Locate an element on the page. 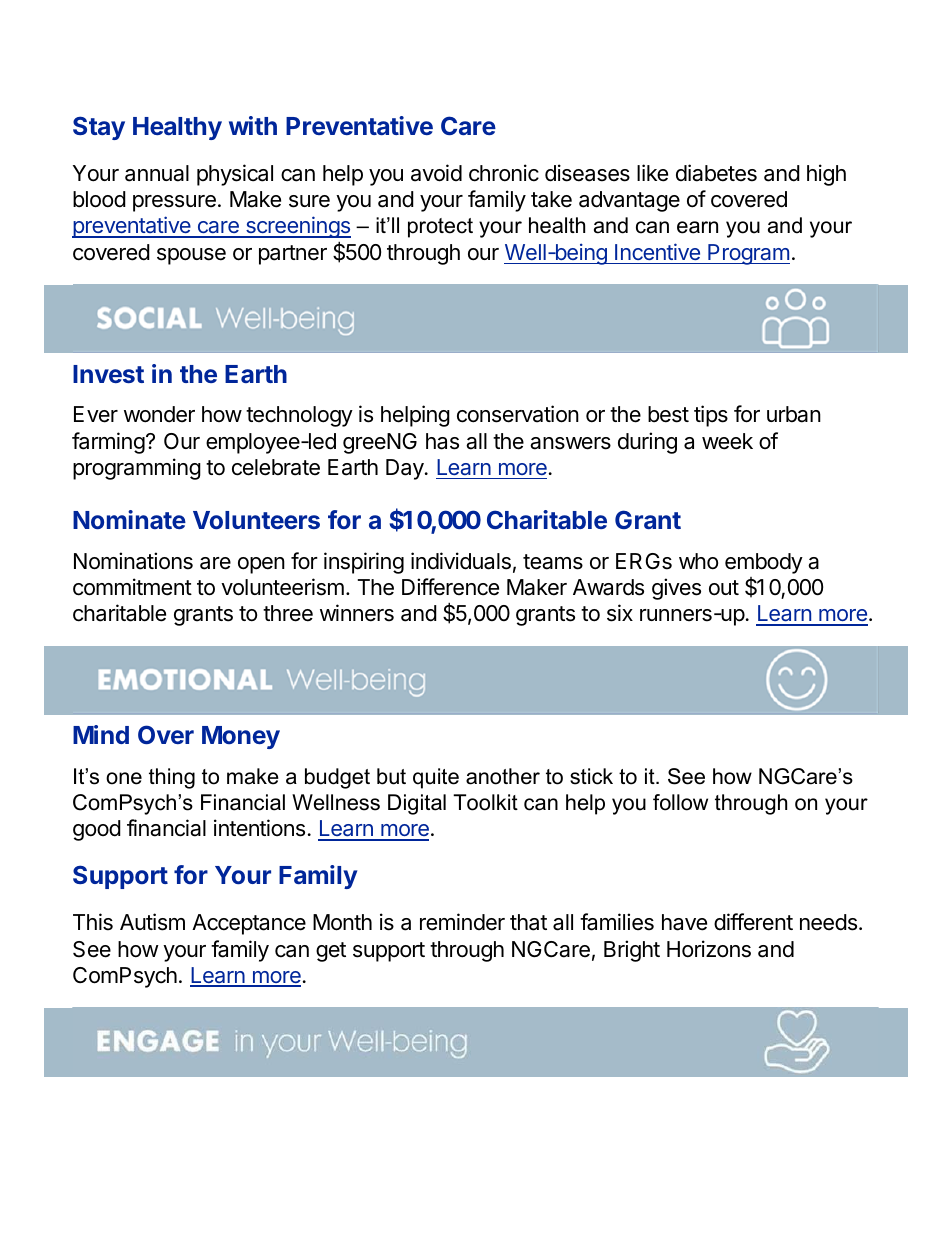 Image resolution: width=952 pixels, height=1233 pixels. quite is located at coordinates (436, 778).
